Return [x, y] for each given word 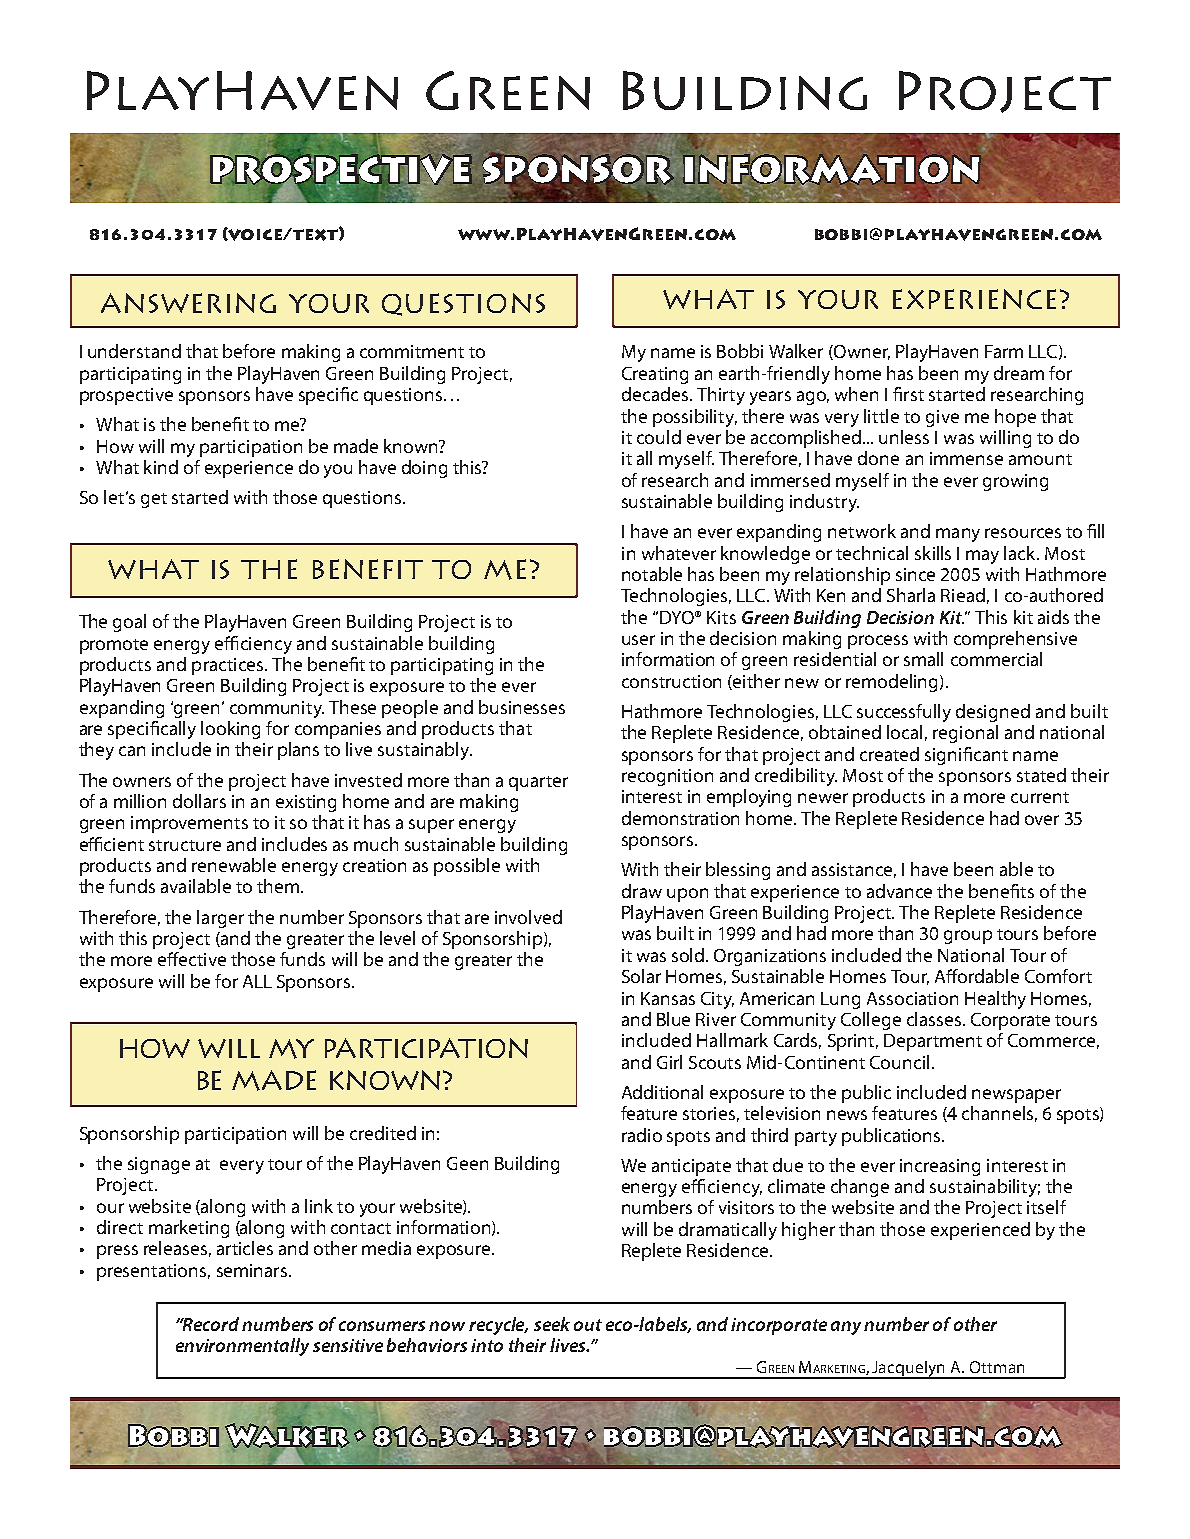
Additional [662, 1092]
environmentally [242, 1347]
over [1042, 820]
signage [159, 1165]
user [638, 640]
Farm [1004, 351]
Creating [655, 375]
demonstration [680, 818]
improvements [189, 824]
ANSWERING [188, 303]
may [982, 557]
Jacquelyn [909, 1370]
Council [899, 1062]
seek [552, 1324]
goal [129, 623]
